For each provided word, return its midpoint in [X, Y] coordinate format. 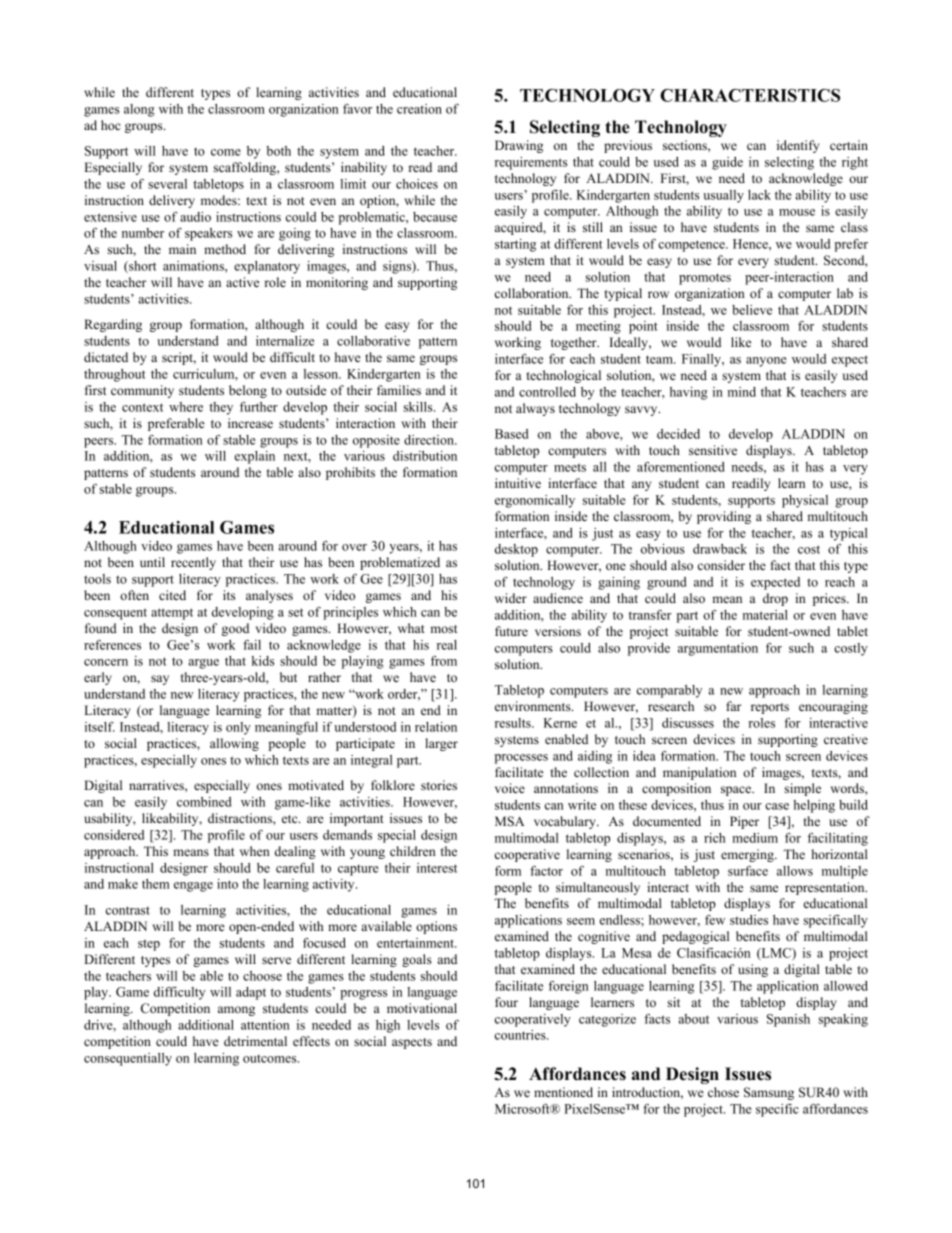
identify [798, 146]
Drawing [519, 146]
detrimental [255, 1041]
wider [511, 598]
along [139, 110]
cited [172, 595]
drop [775, 599]
